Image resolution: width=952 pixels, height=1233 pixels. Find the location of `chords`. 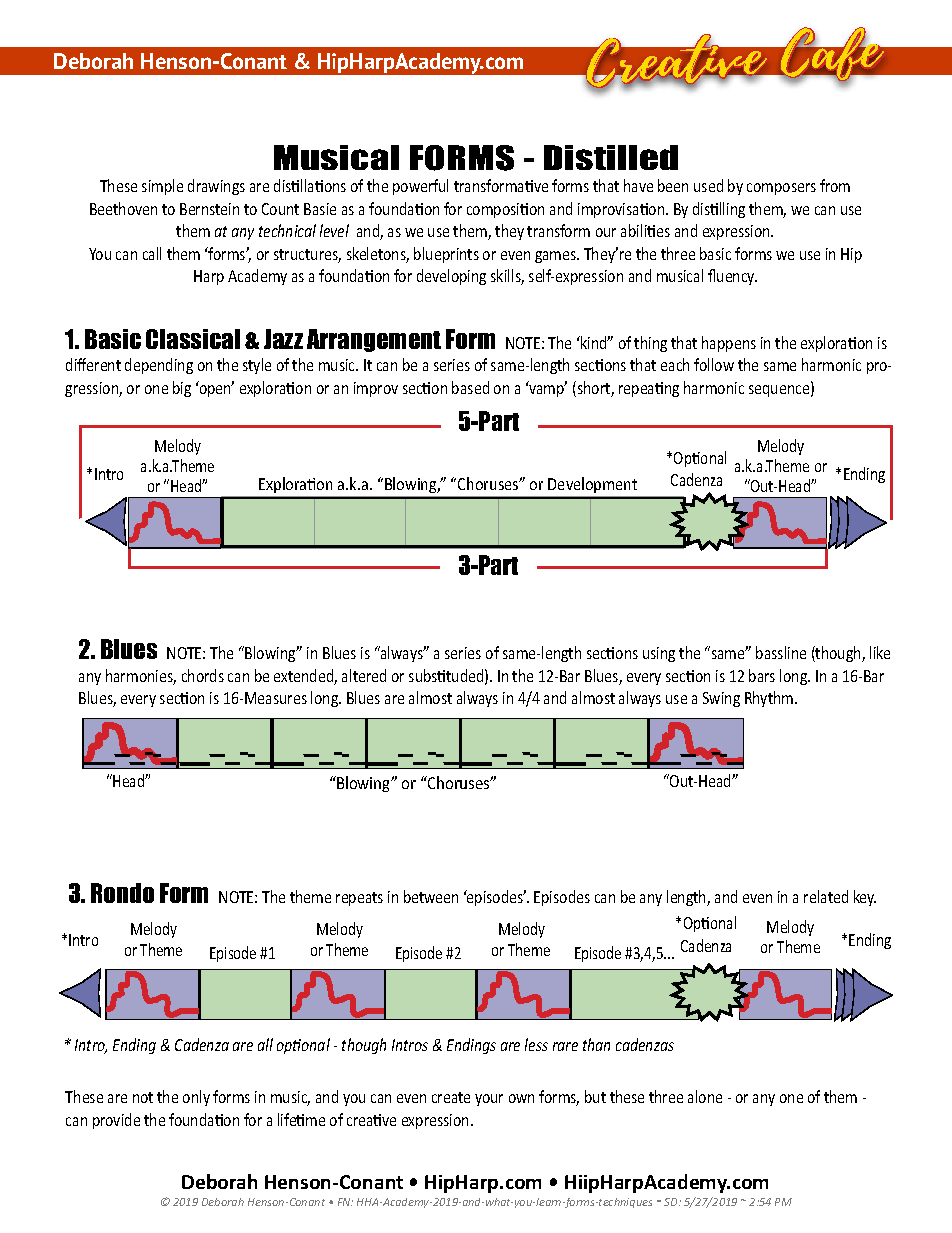

chords is located at coordinates (203, 675).
